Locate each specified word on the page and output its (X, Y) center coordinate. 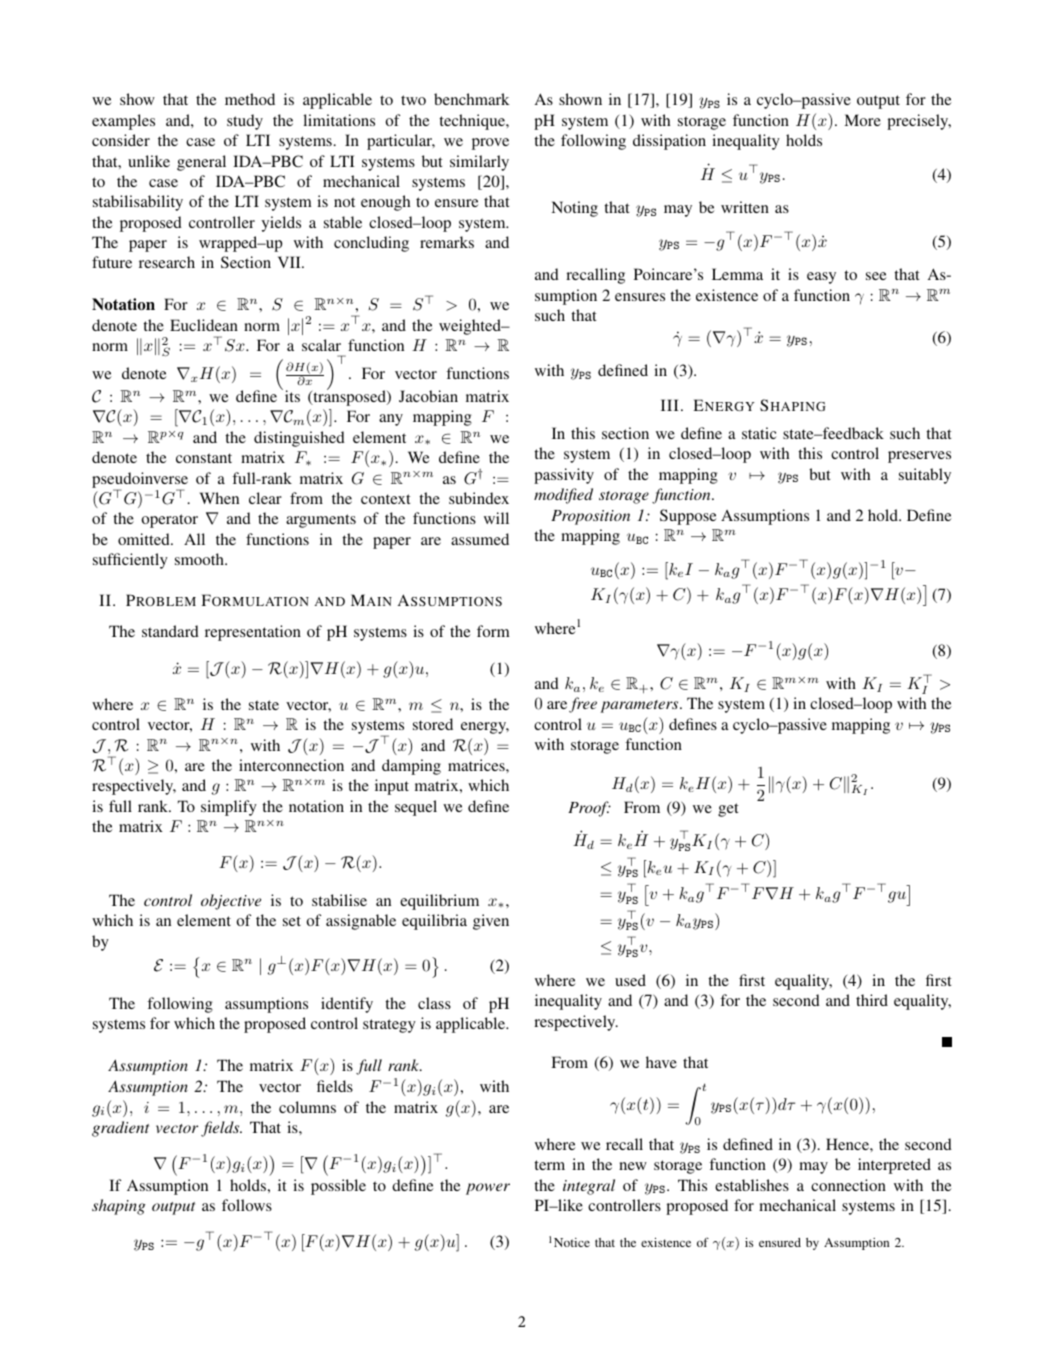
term (549, 1165)
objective (231, 902)
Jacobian (428, 396)
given (491, 922)
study (245, 122)
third (872, 1000)
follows (247, 1205)
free (583, 705)
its (291, 395)
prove (490, 144)
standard (170, 631)
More (862, 120)
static (759, 433)
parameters (641, 706)
